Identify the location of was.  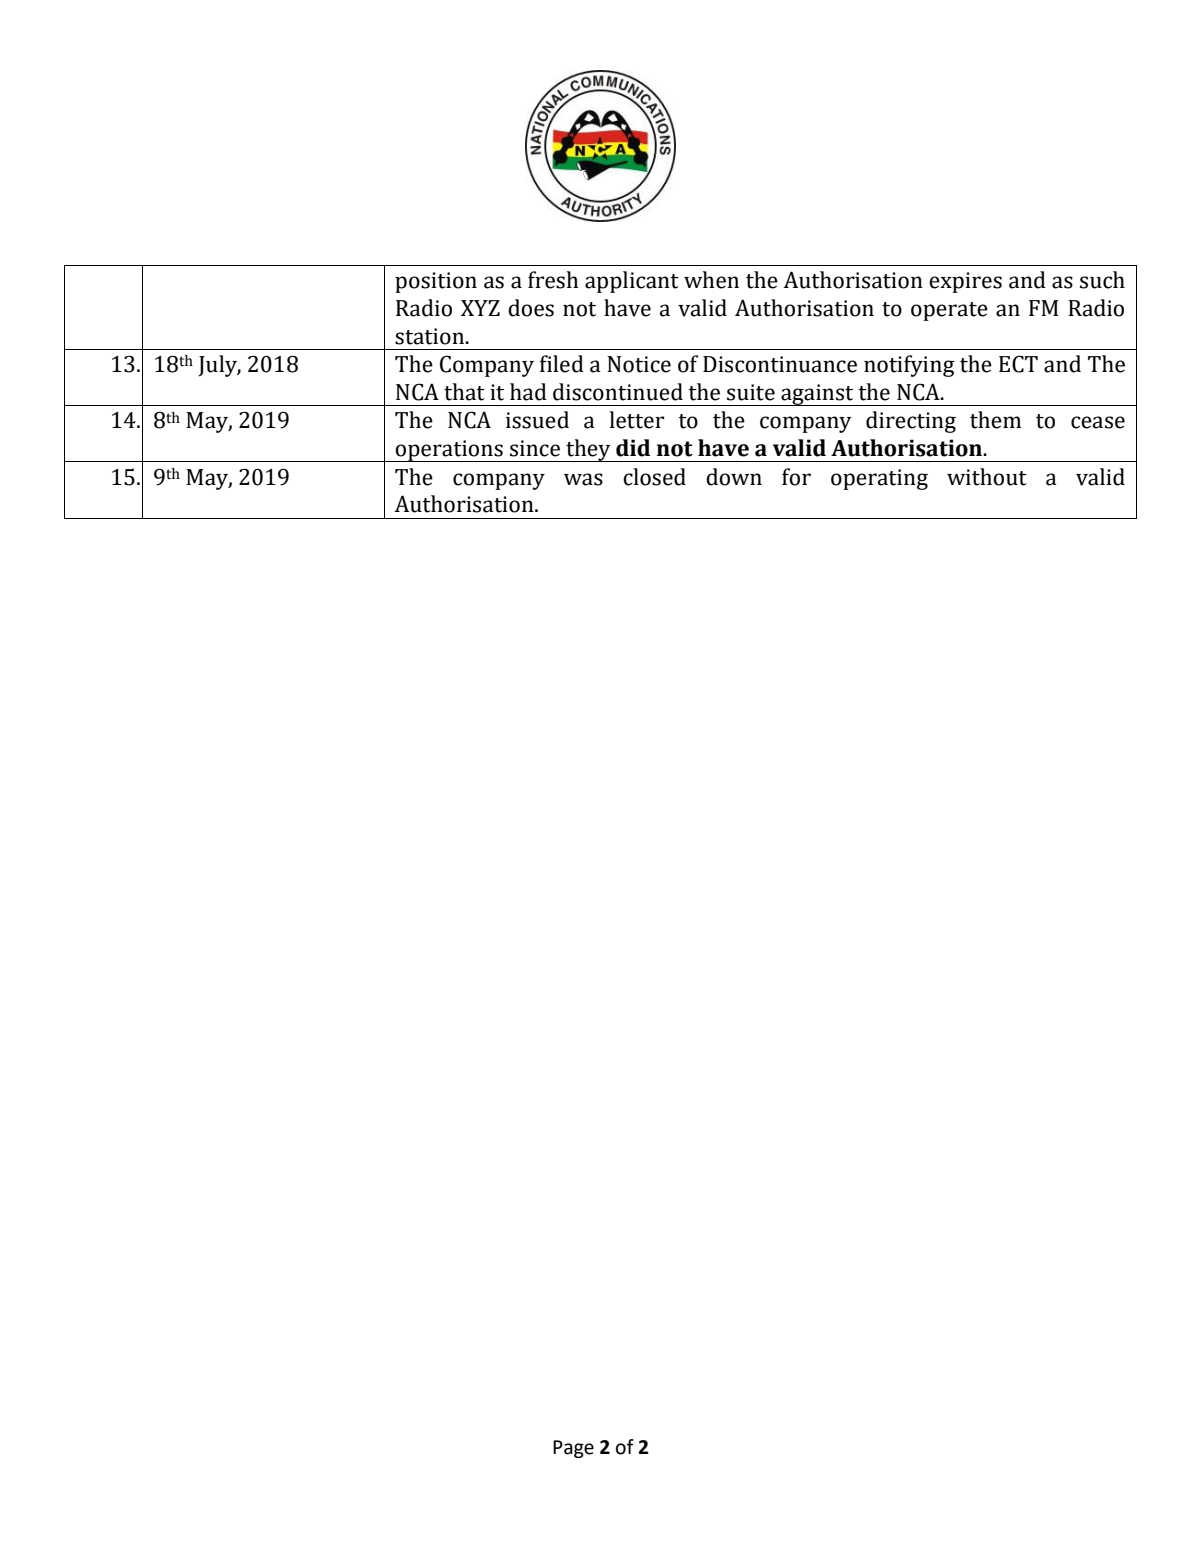
(583, 479).
